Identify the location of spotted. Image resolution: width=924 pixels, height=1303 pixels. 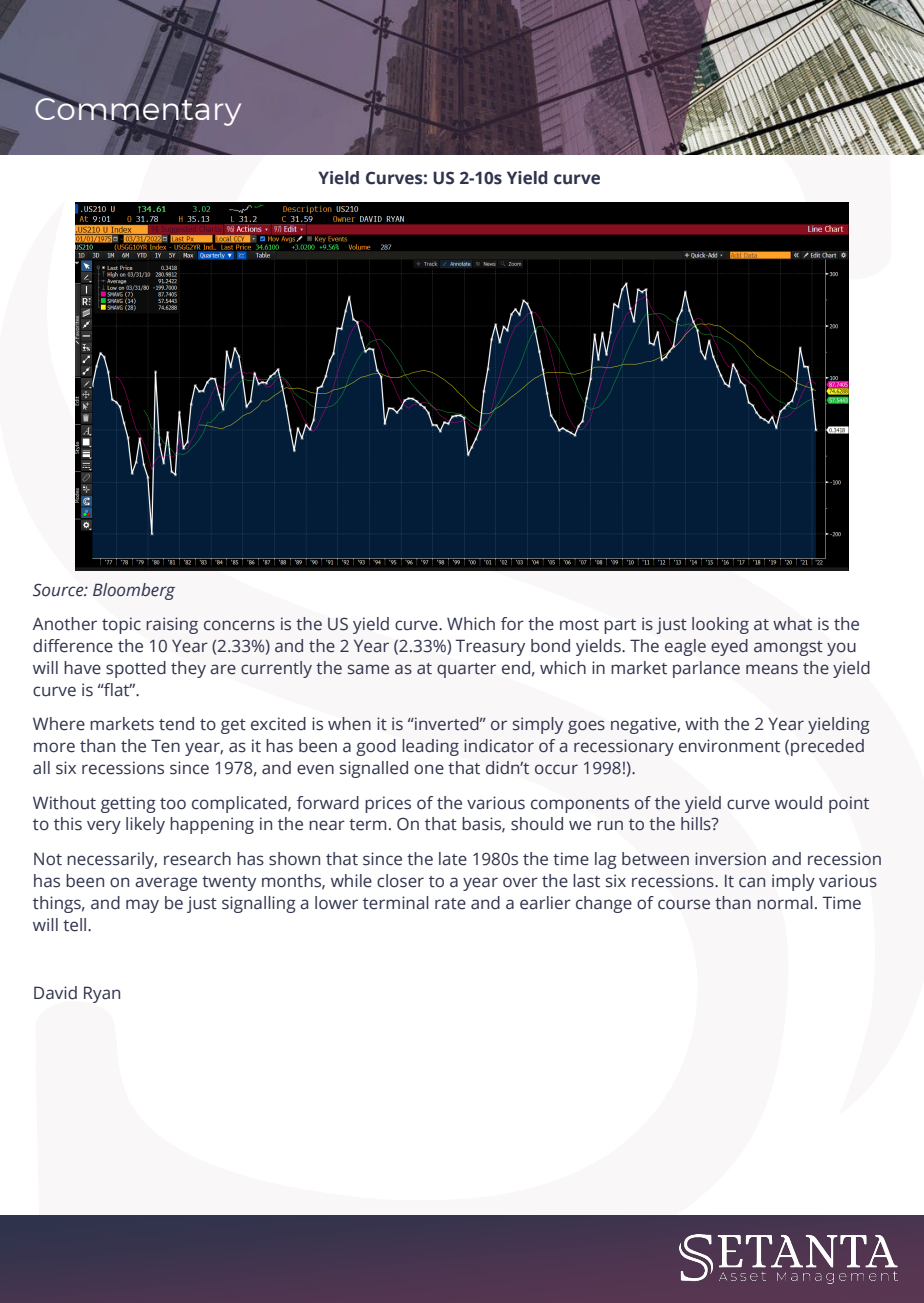
(136, 669).
